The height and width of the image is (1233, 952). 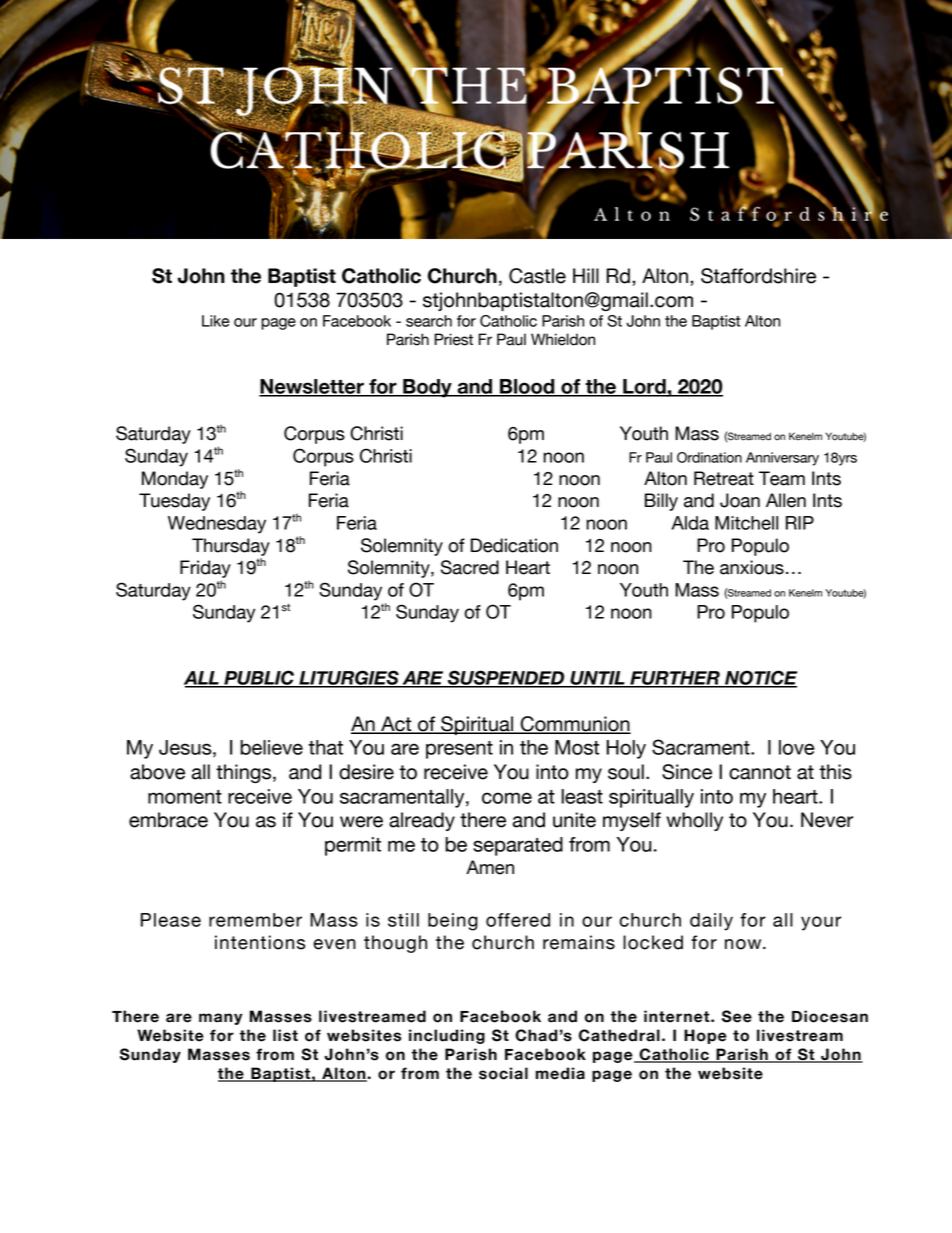 I want to click on daily, so click(x=711, y=922).
